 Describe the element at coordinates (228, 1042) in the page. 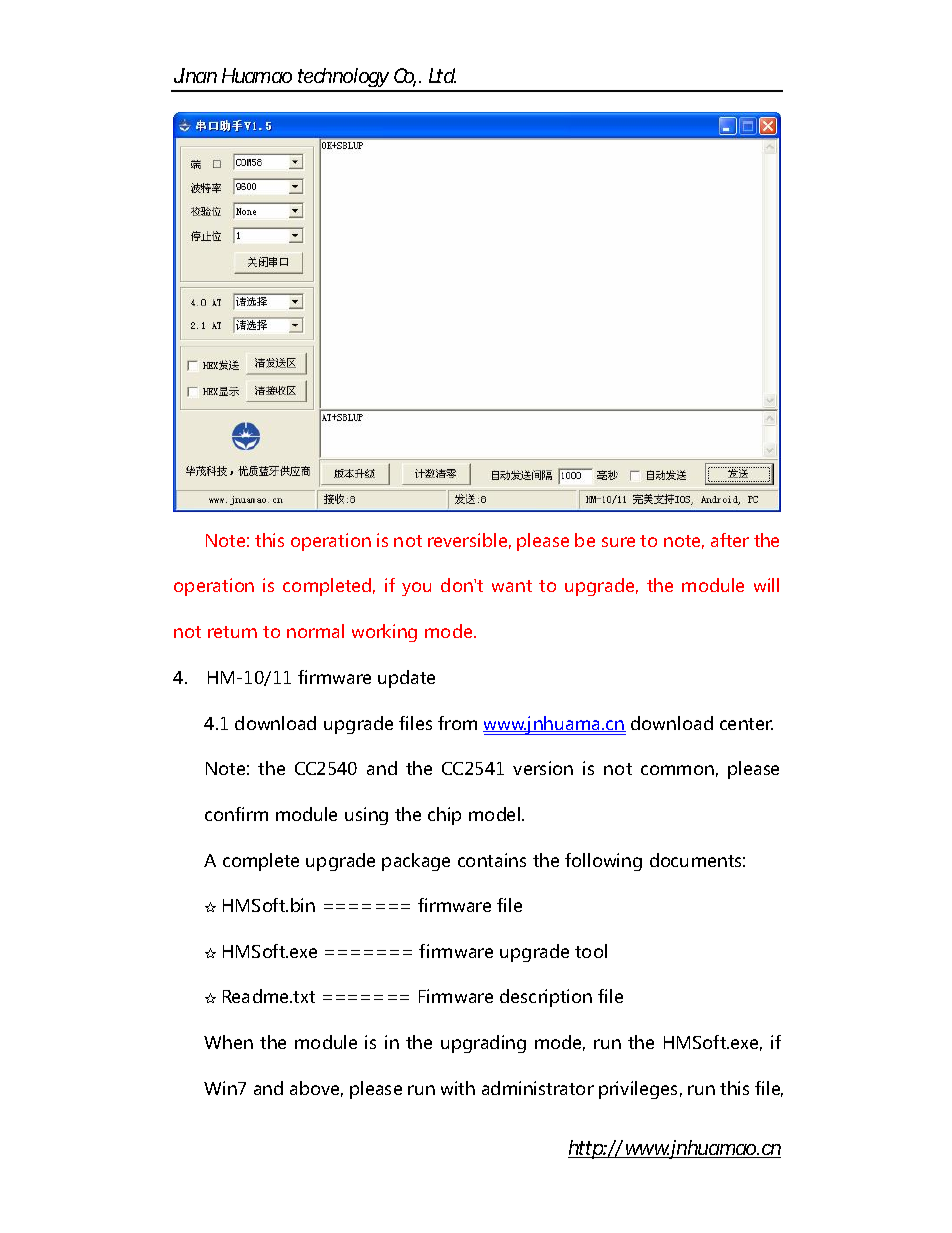

I see `When` at that location.
